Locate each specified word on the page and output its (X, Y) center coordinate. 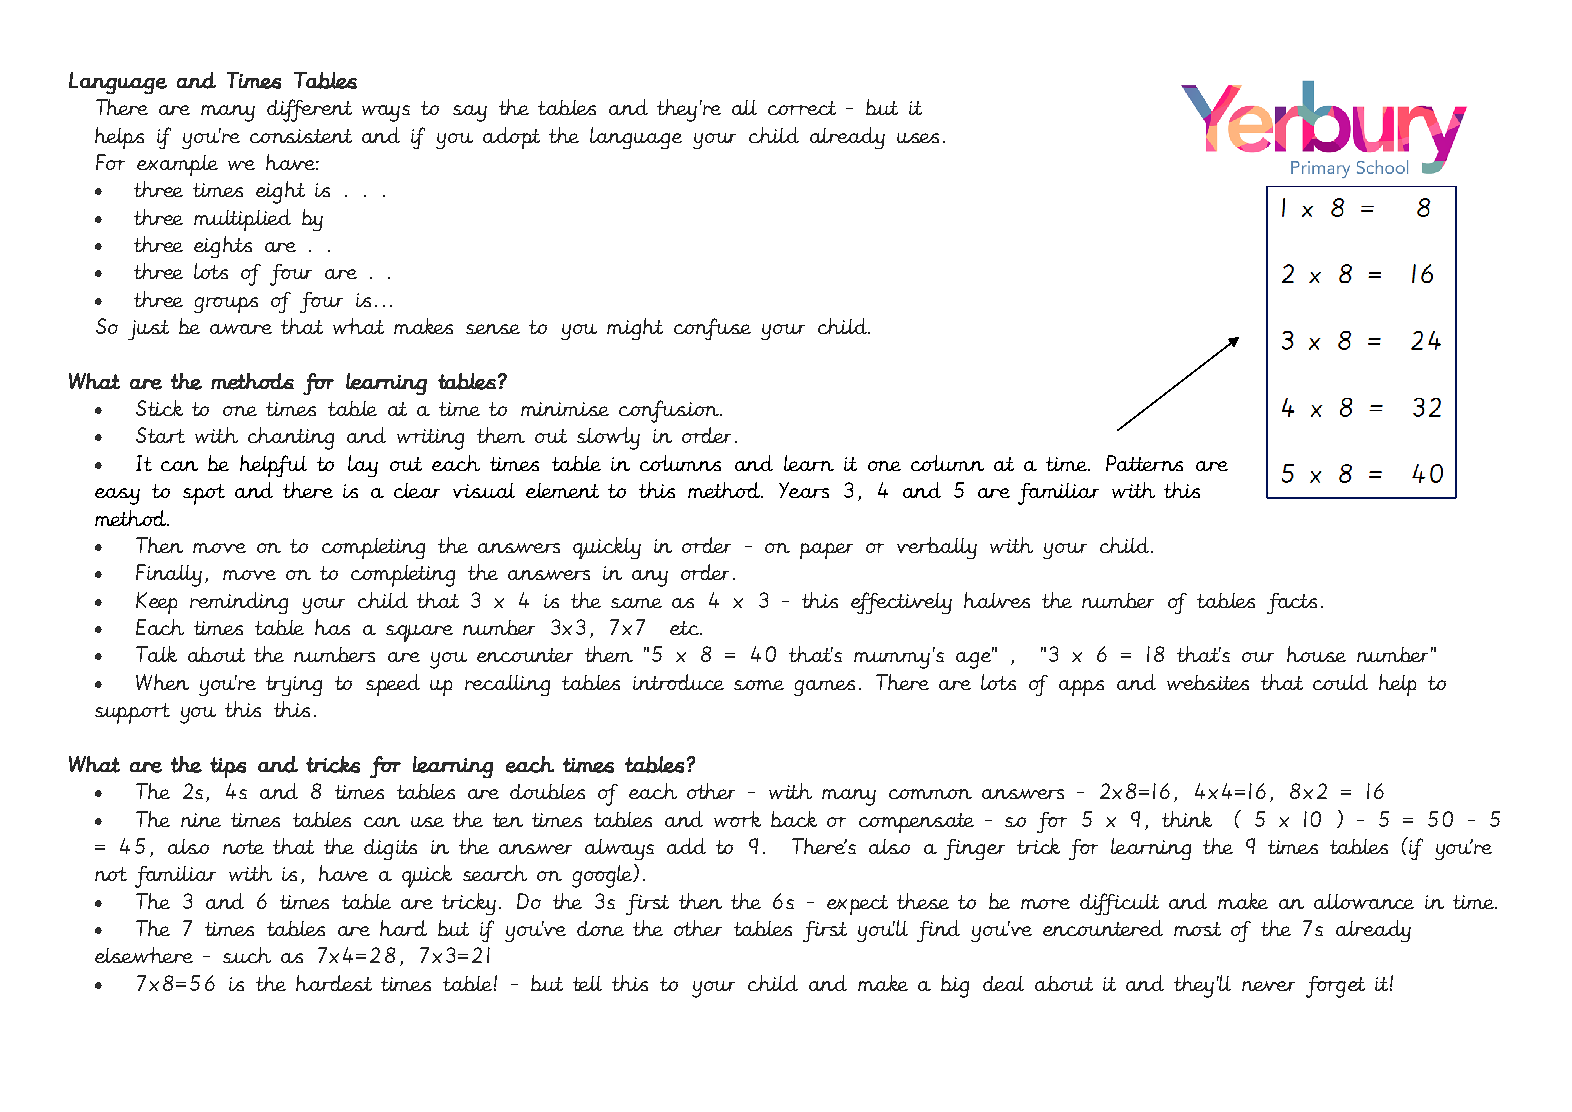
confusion (670, 411)
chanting (291, 438)
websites (1208, 682)
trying (294, 686)
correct (802, 108)
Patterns (1144, 463)
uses (918, 138)
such (247, 955)
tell (587, 983)
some (759, 685)
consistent (301, 136)
